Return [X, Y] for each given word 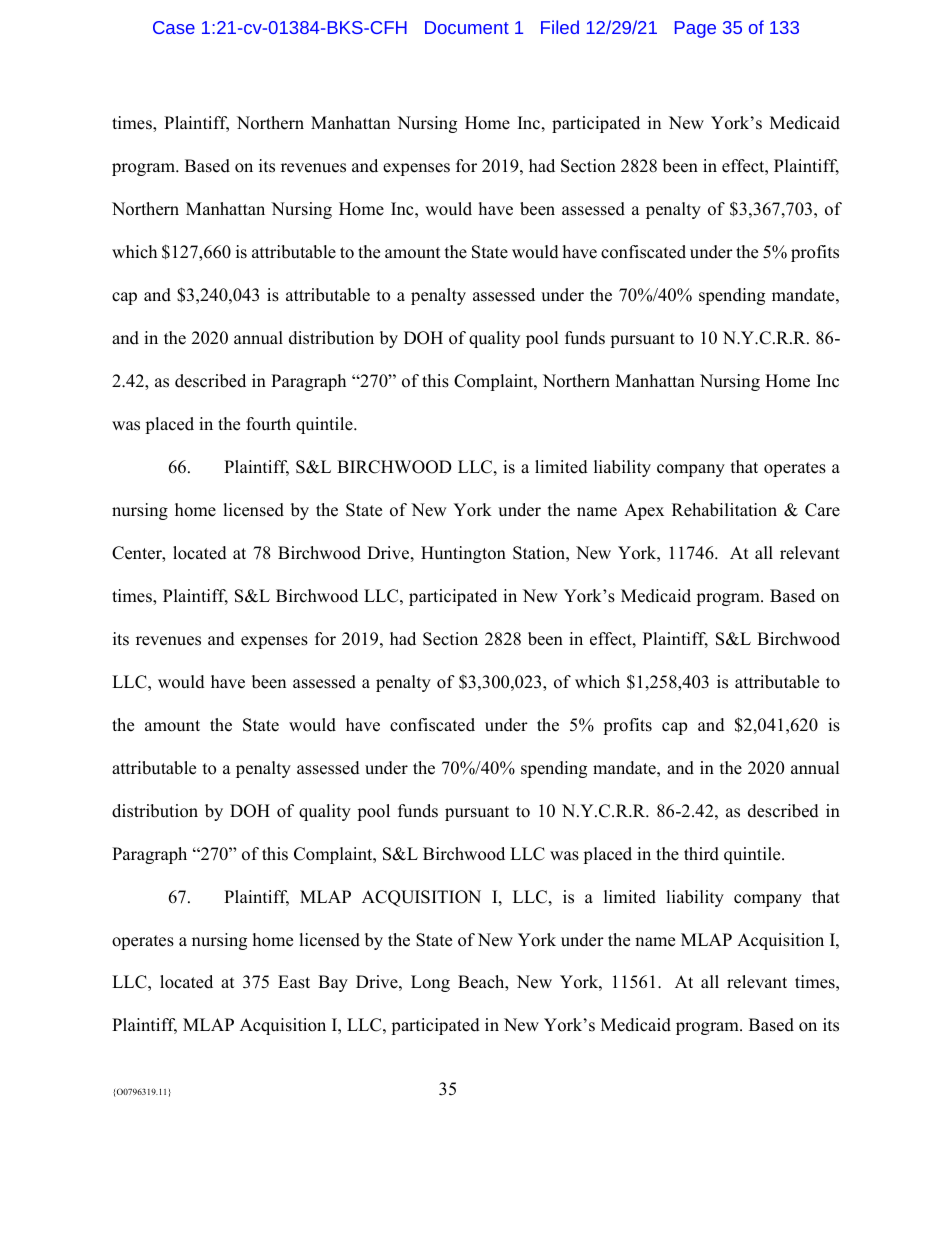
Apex [644, 511]
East [294, 982]
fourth [268, 424]
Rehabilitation [724, 510]
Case [174, 27]
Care [822, 510]
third [701, 854]
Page [695, 29]
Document [467, 27]
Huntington [463, 554]
